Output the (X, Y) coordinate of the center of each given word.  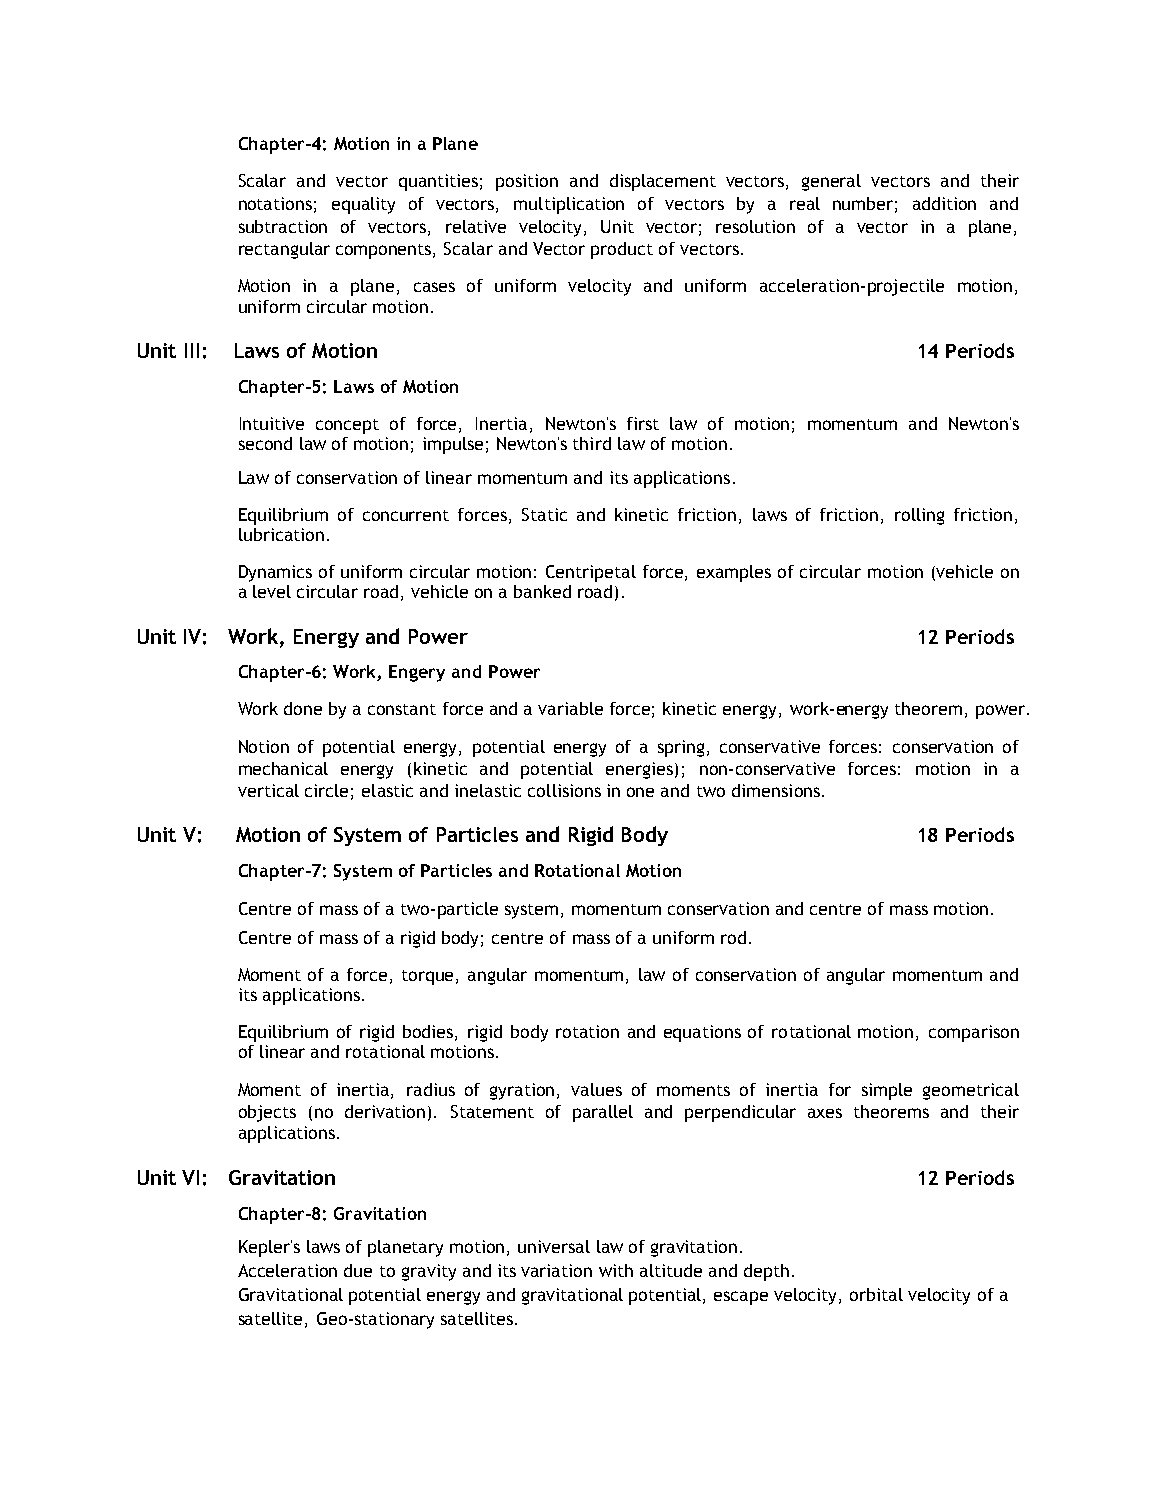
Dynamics (275, 573)
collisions (564, 790)
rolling (919, 516)
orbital (876, 1294)
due (358, 1270)
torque (429, 977)
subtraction (283, 226)
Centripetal (591, 573)
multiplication (569, 205)
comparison (974, 1033)
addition (944, 203)
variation (556, 1270)
